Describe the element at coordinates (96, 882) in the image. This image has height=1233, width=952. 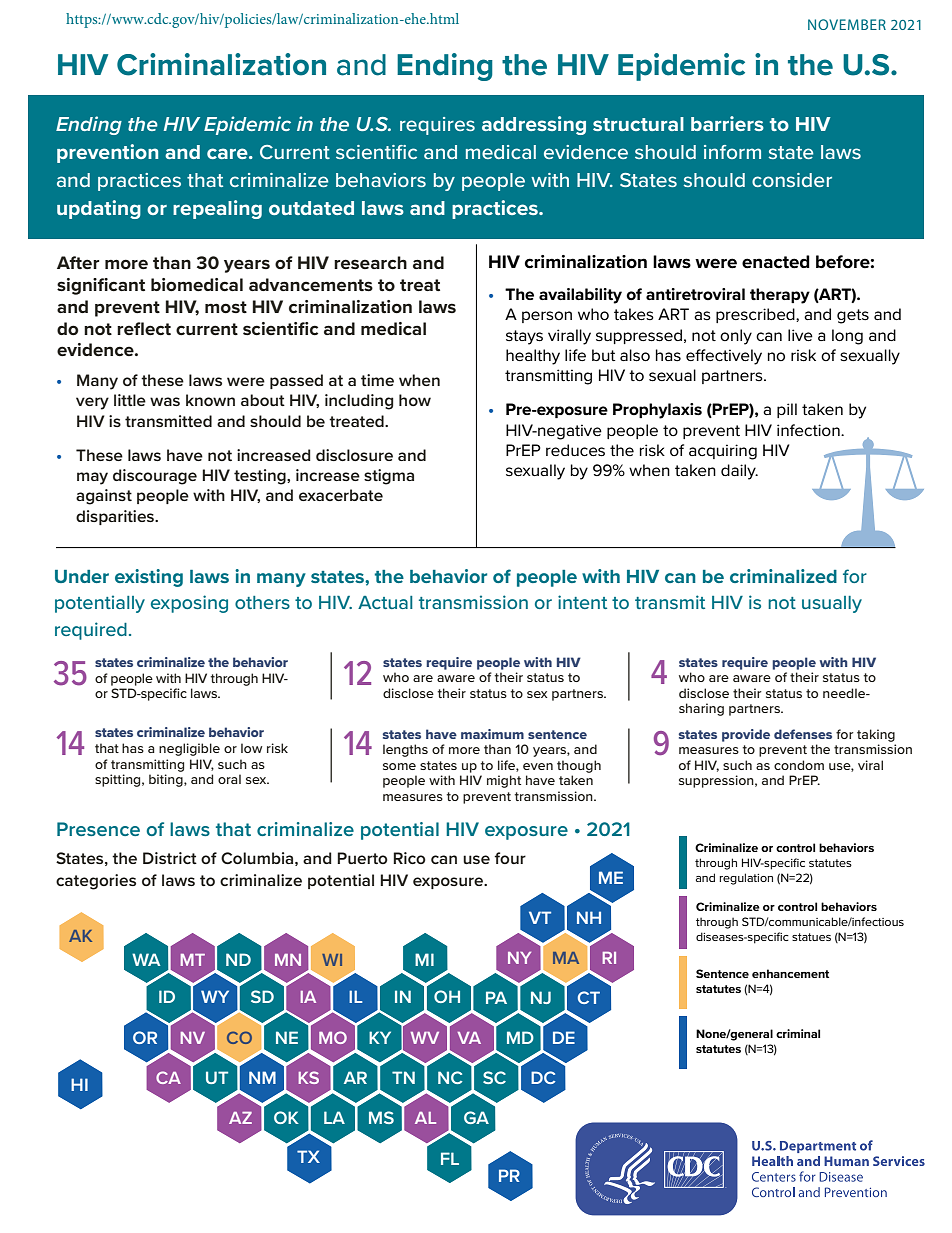
I see `categories` at that location.
